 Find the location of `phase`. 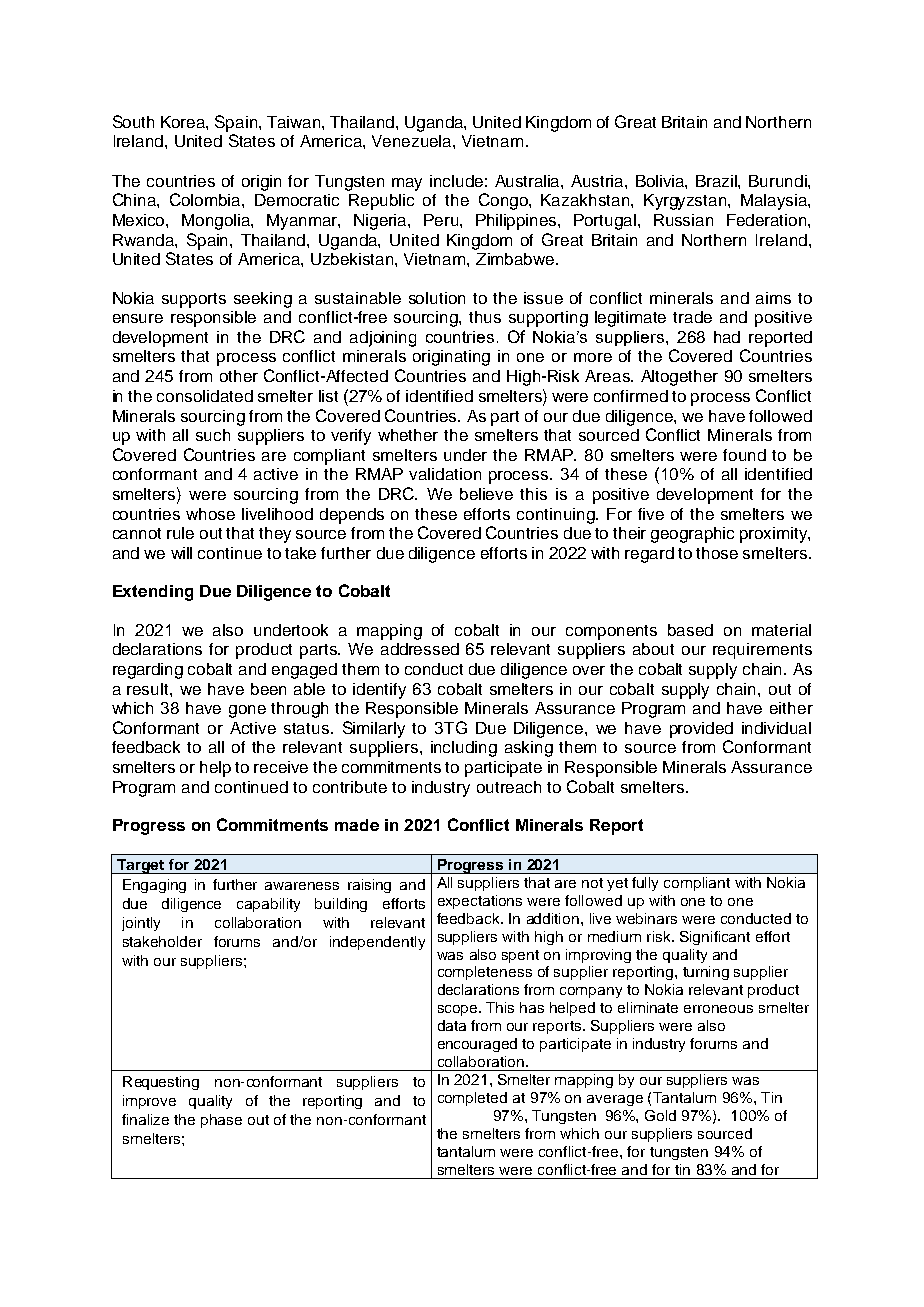

phase is located at coordinates (221, 1121).
